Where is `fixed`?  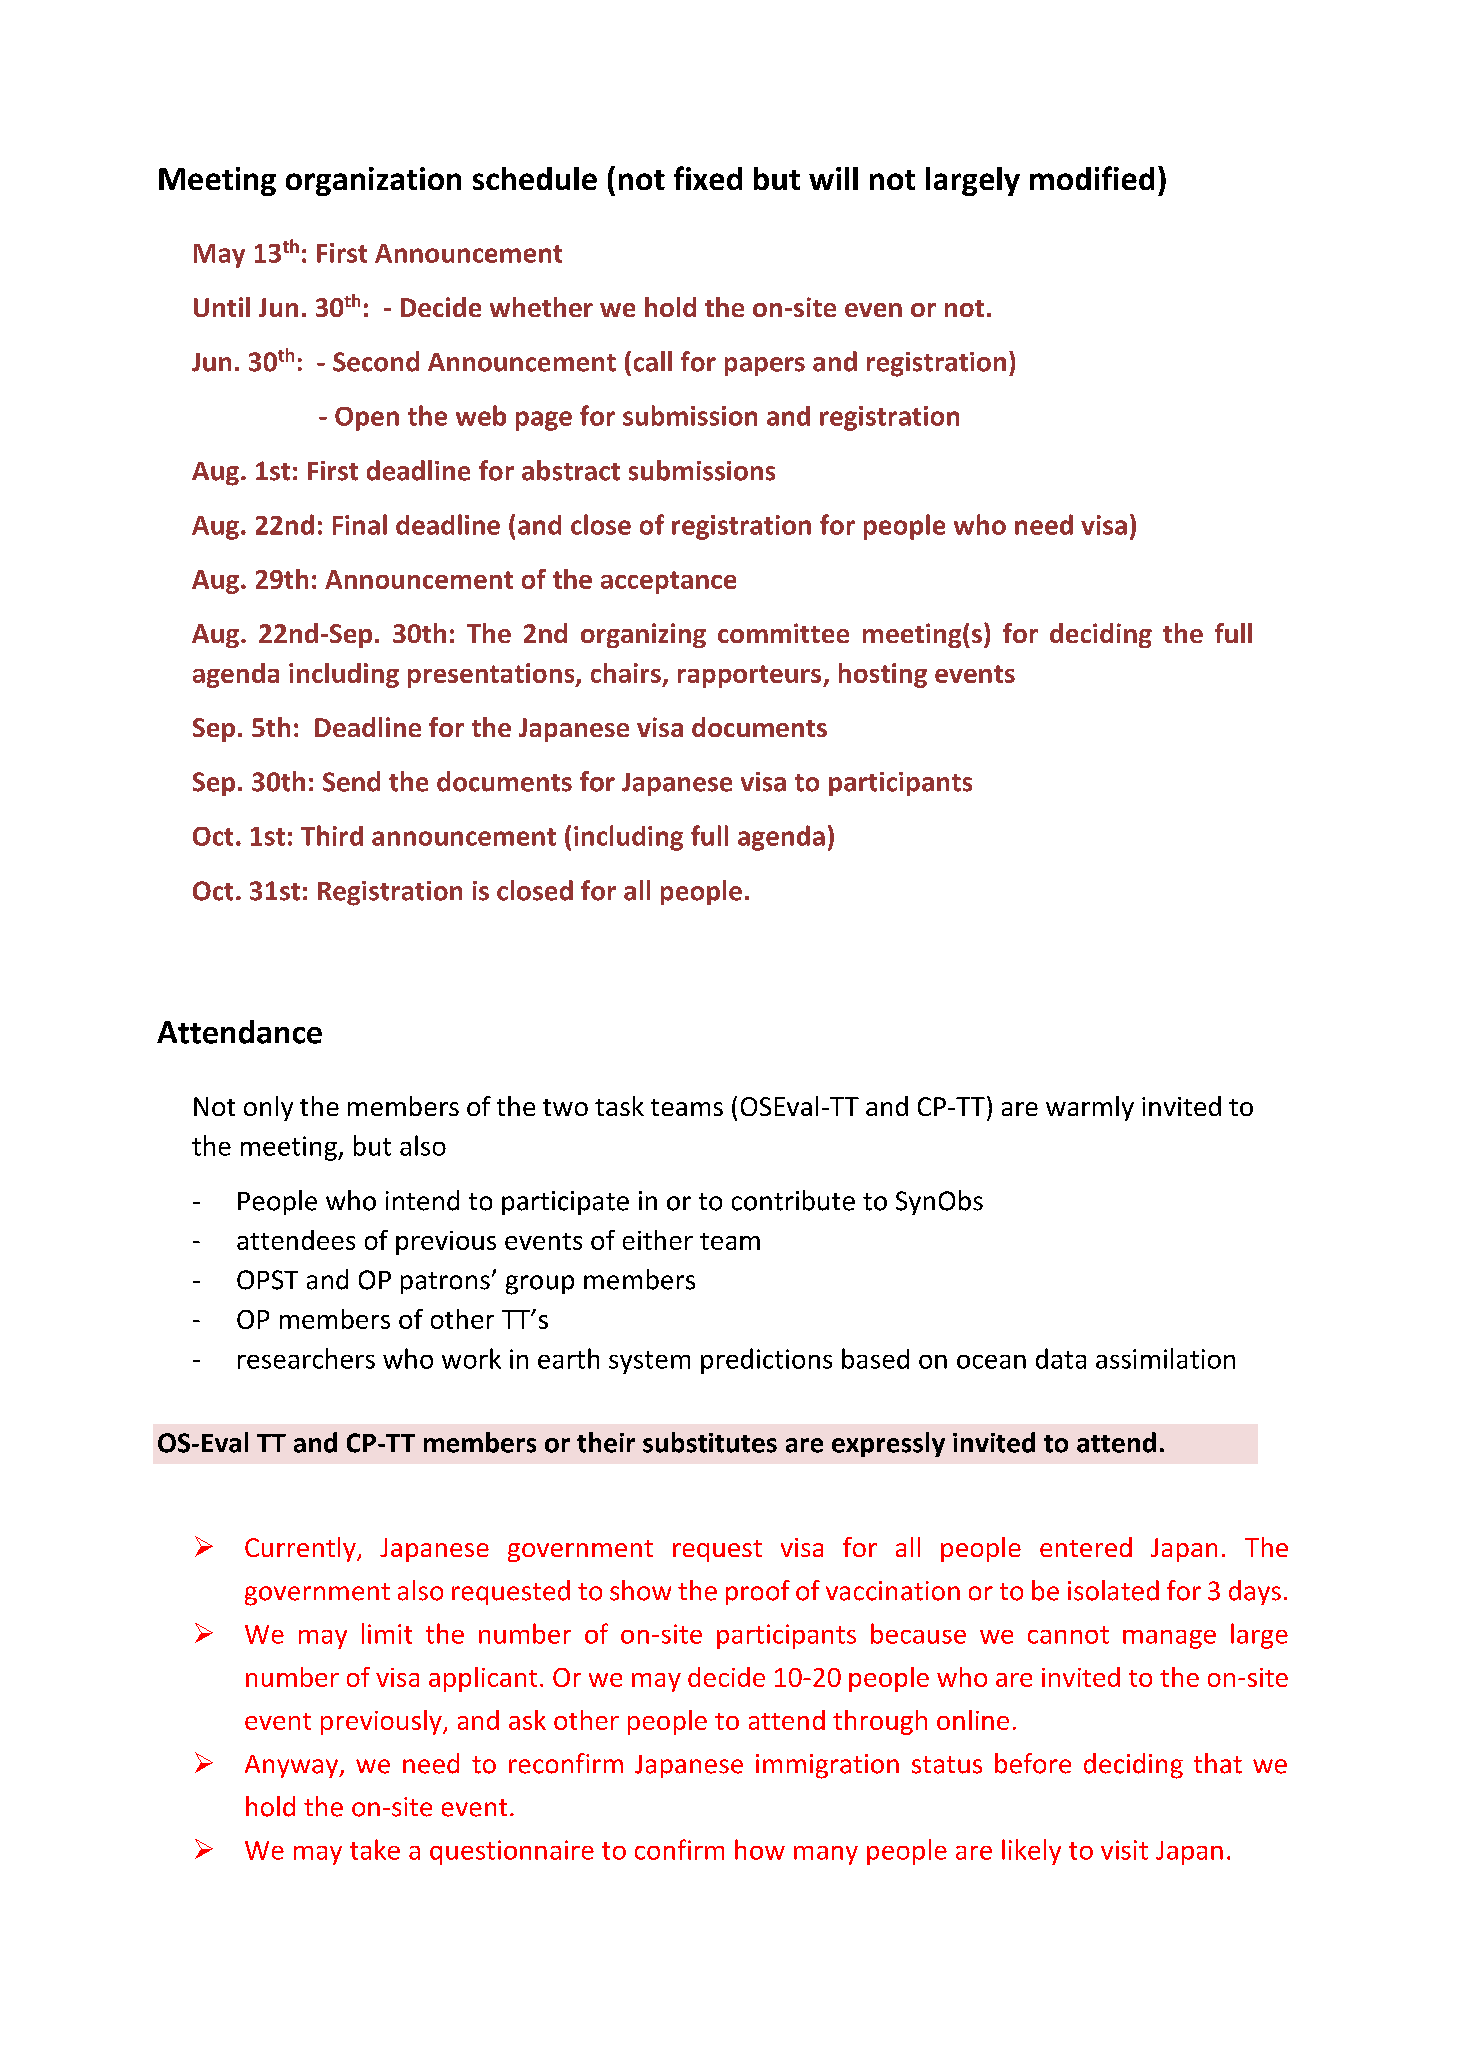
fixed is located at coordinates (708, 178).
